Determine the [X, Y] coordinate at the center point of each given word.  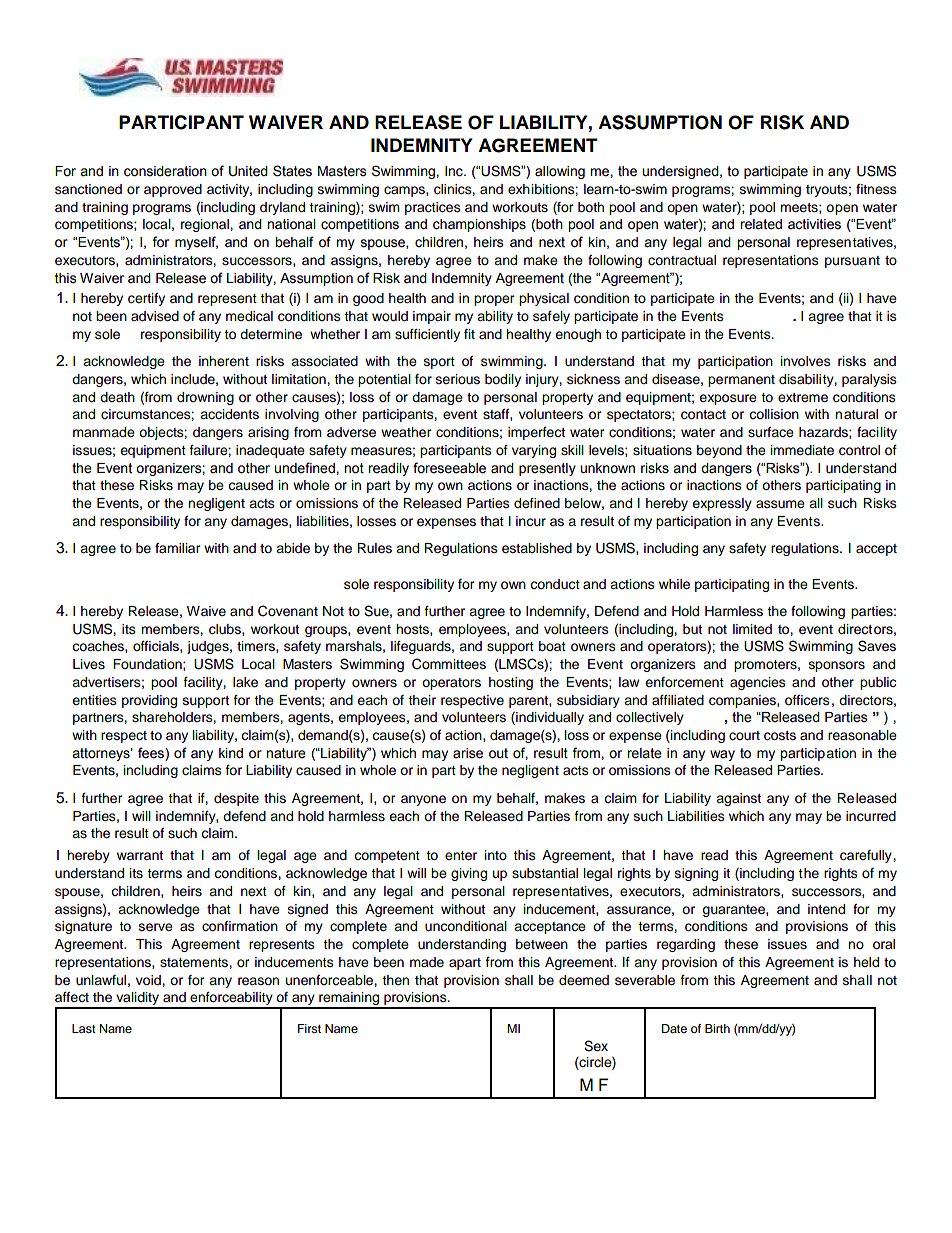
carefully [867, 856]
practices [433, 208]
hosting [511, 683]
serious [458, 379]
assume [780, 504]
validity [137, 1000]
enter [461, 856]
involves [806, 361]
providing [149, 701]
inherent [224, 361]
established [537, 548]
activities [814, 224]
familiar [178, 548]
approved [173, 190]
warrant [140, 855]
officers [807, 700]
